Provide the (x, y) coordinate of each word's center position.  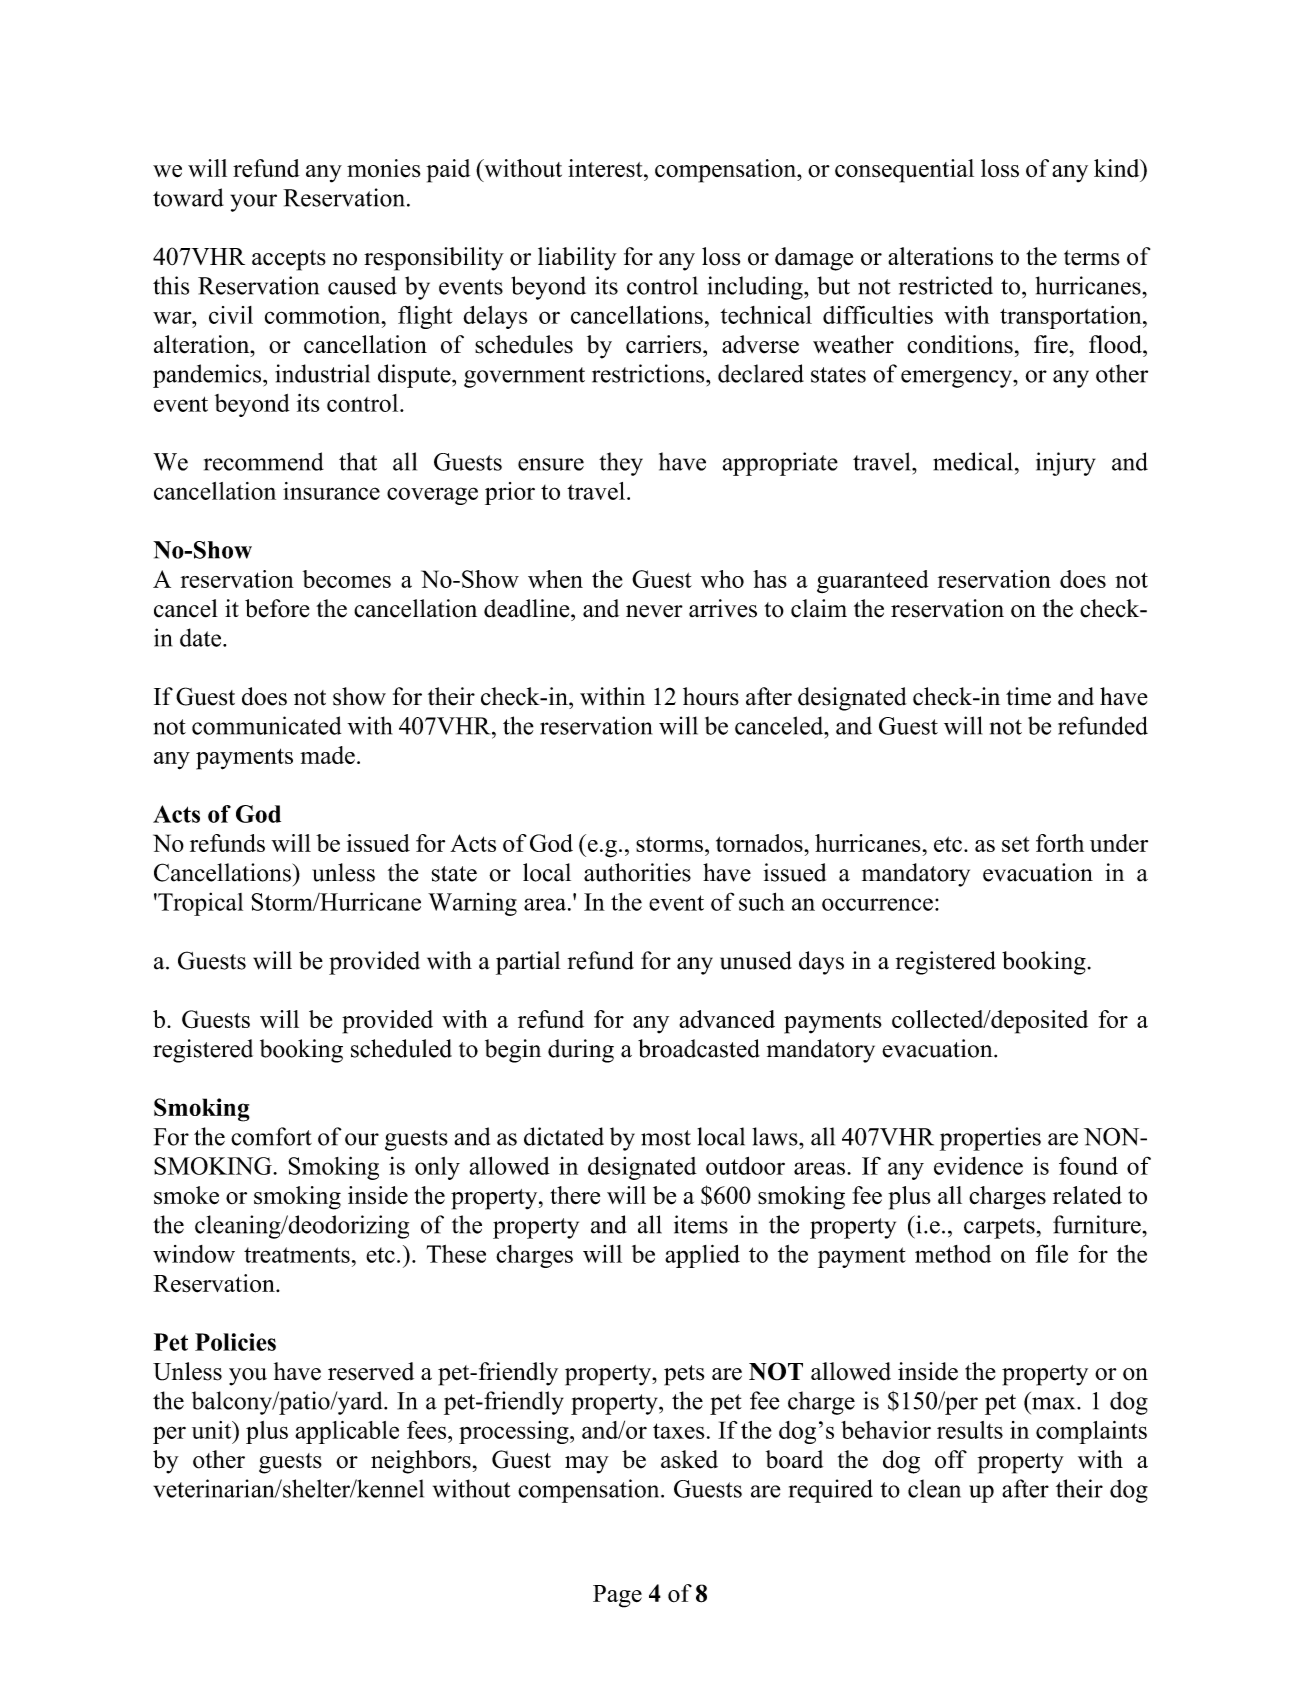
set (1015, 844)
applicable (347, 1432)
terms (1092, 258)
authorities (637, 872)
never (654, 611)
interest (606, 168)
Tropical (199, 904)
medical (973, 461)
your (253, 203)
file (1051, 1253)
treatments (297, 1255)
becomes (347, 579)
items (701, 1224)
